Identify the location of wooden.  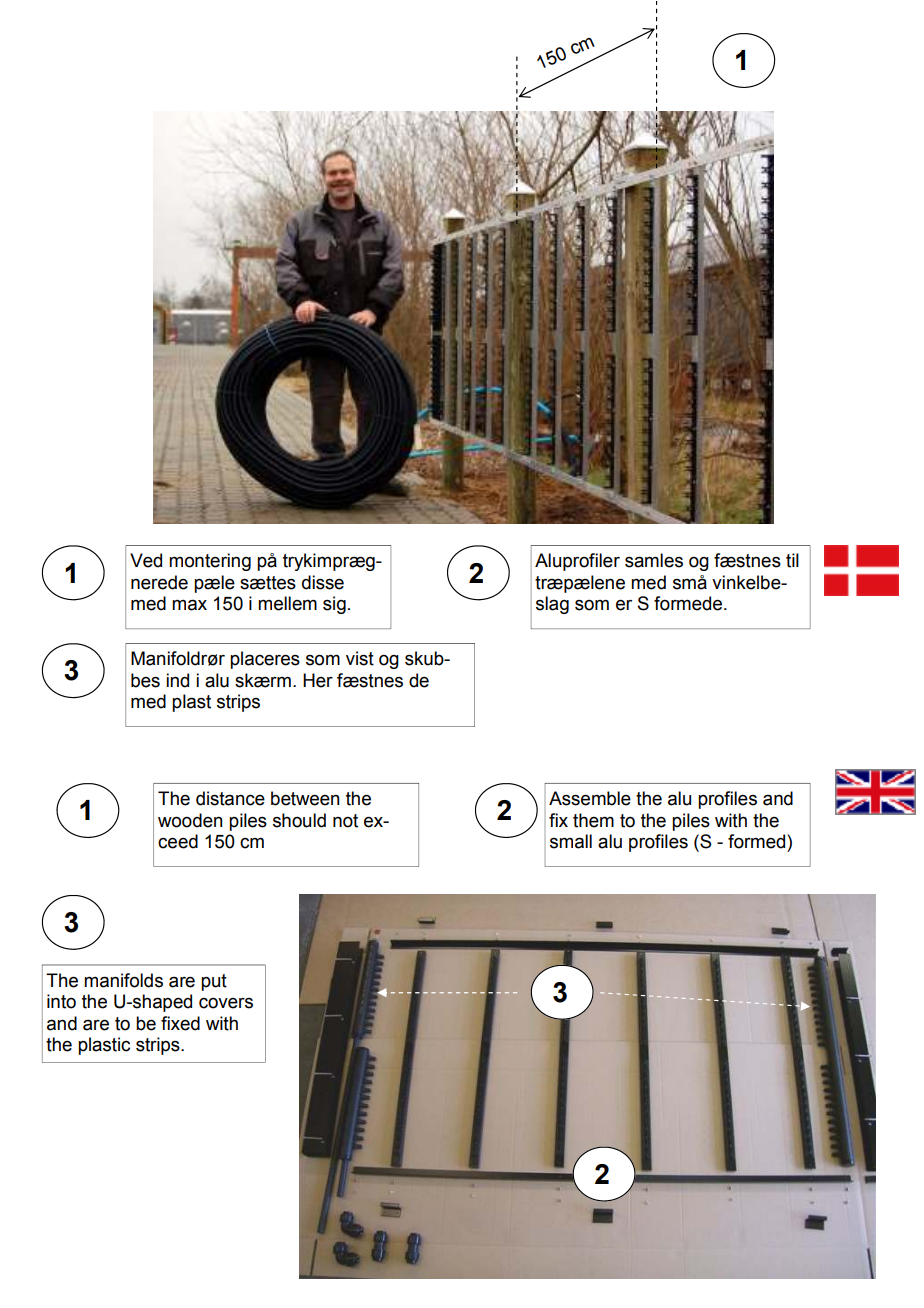
(190, 820).
